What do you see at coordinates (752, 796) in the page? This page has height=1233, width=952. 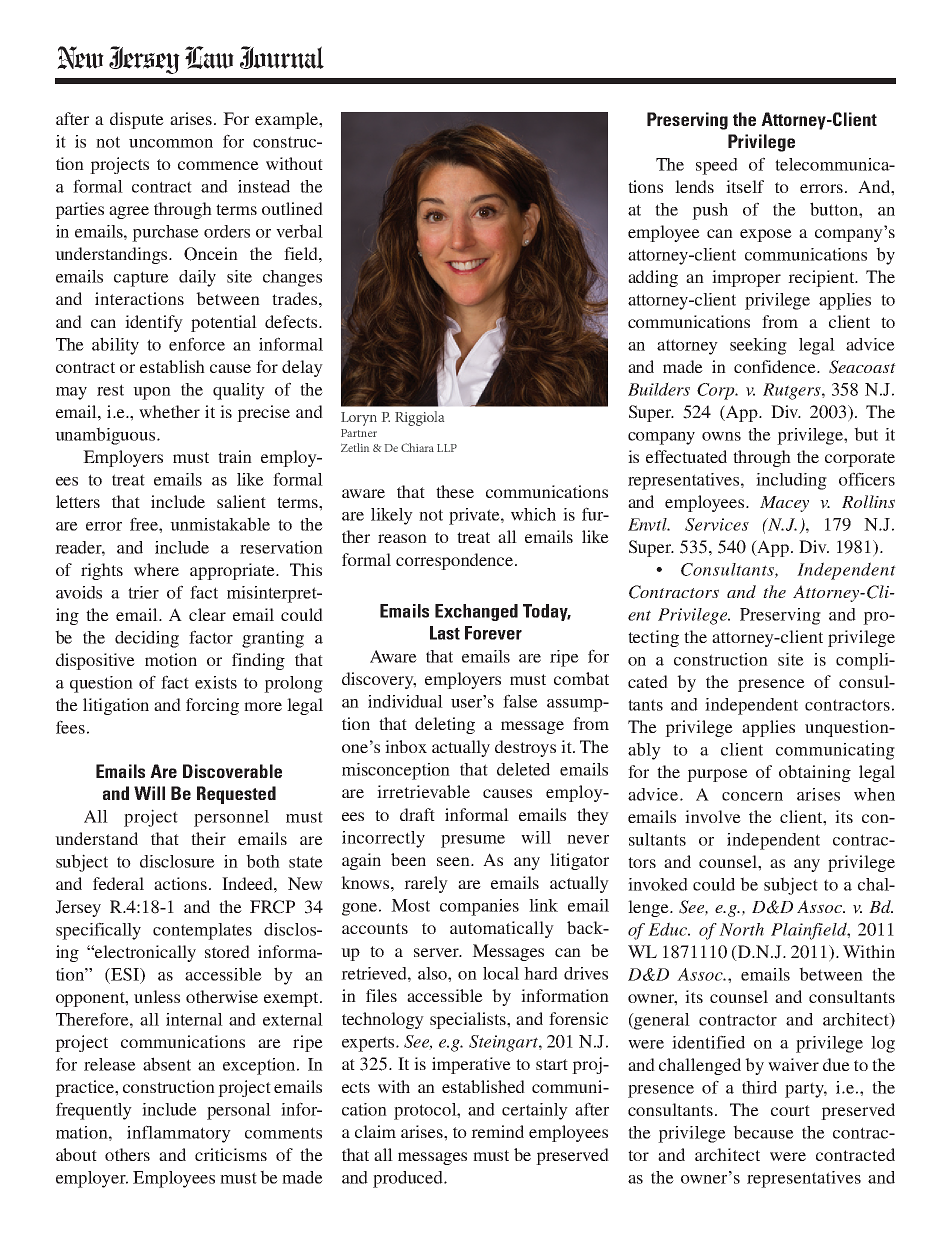 I see `concern` at bounding box center [752, 796].
